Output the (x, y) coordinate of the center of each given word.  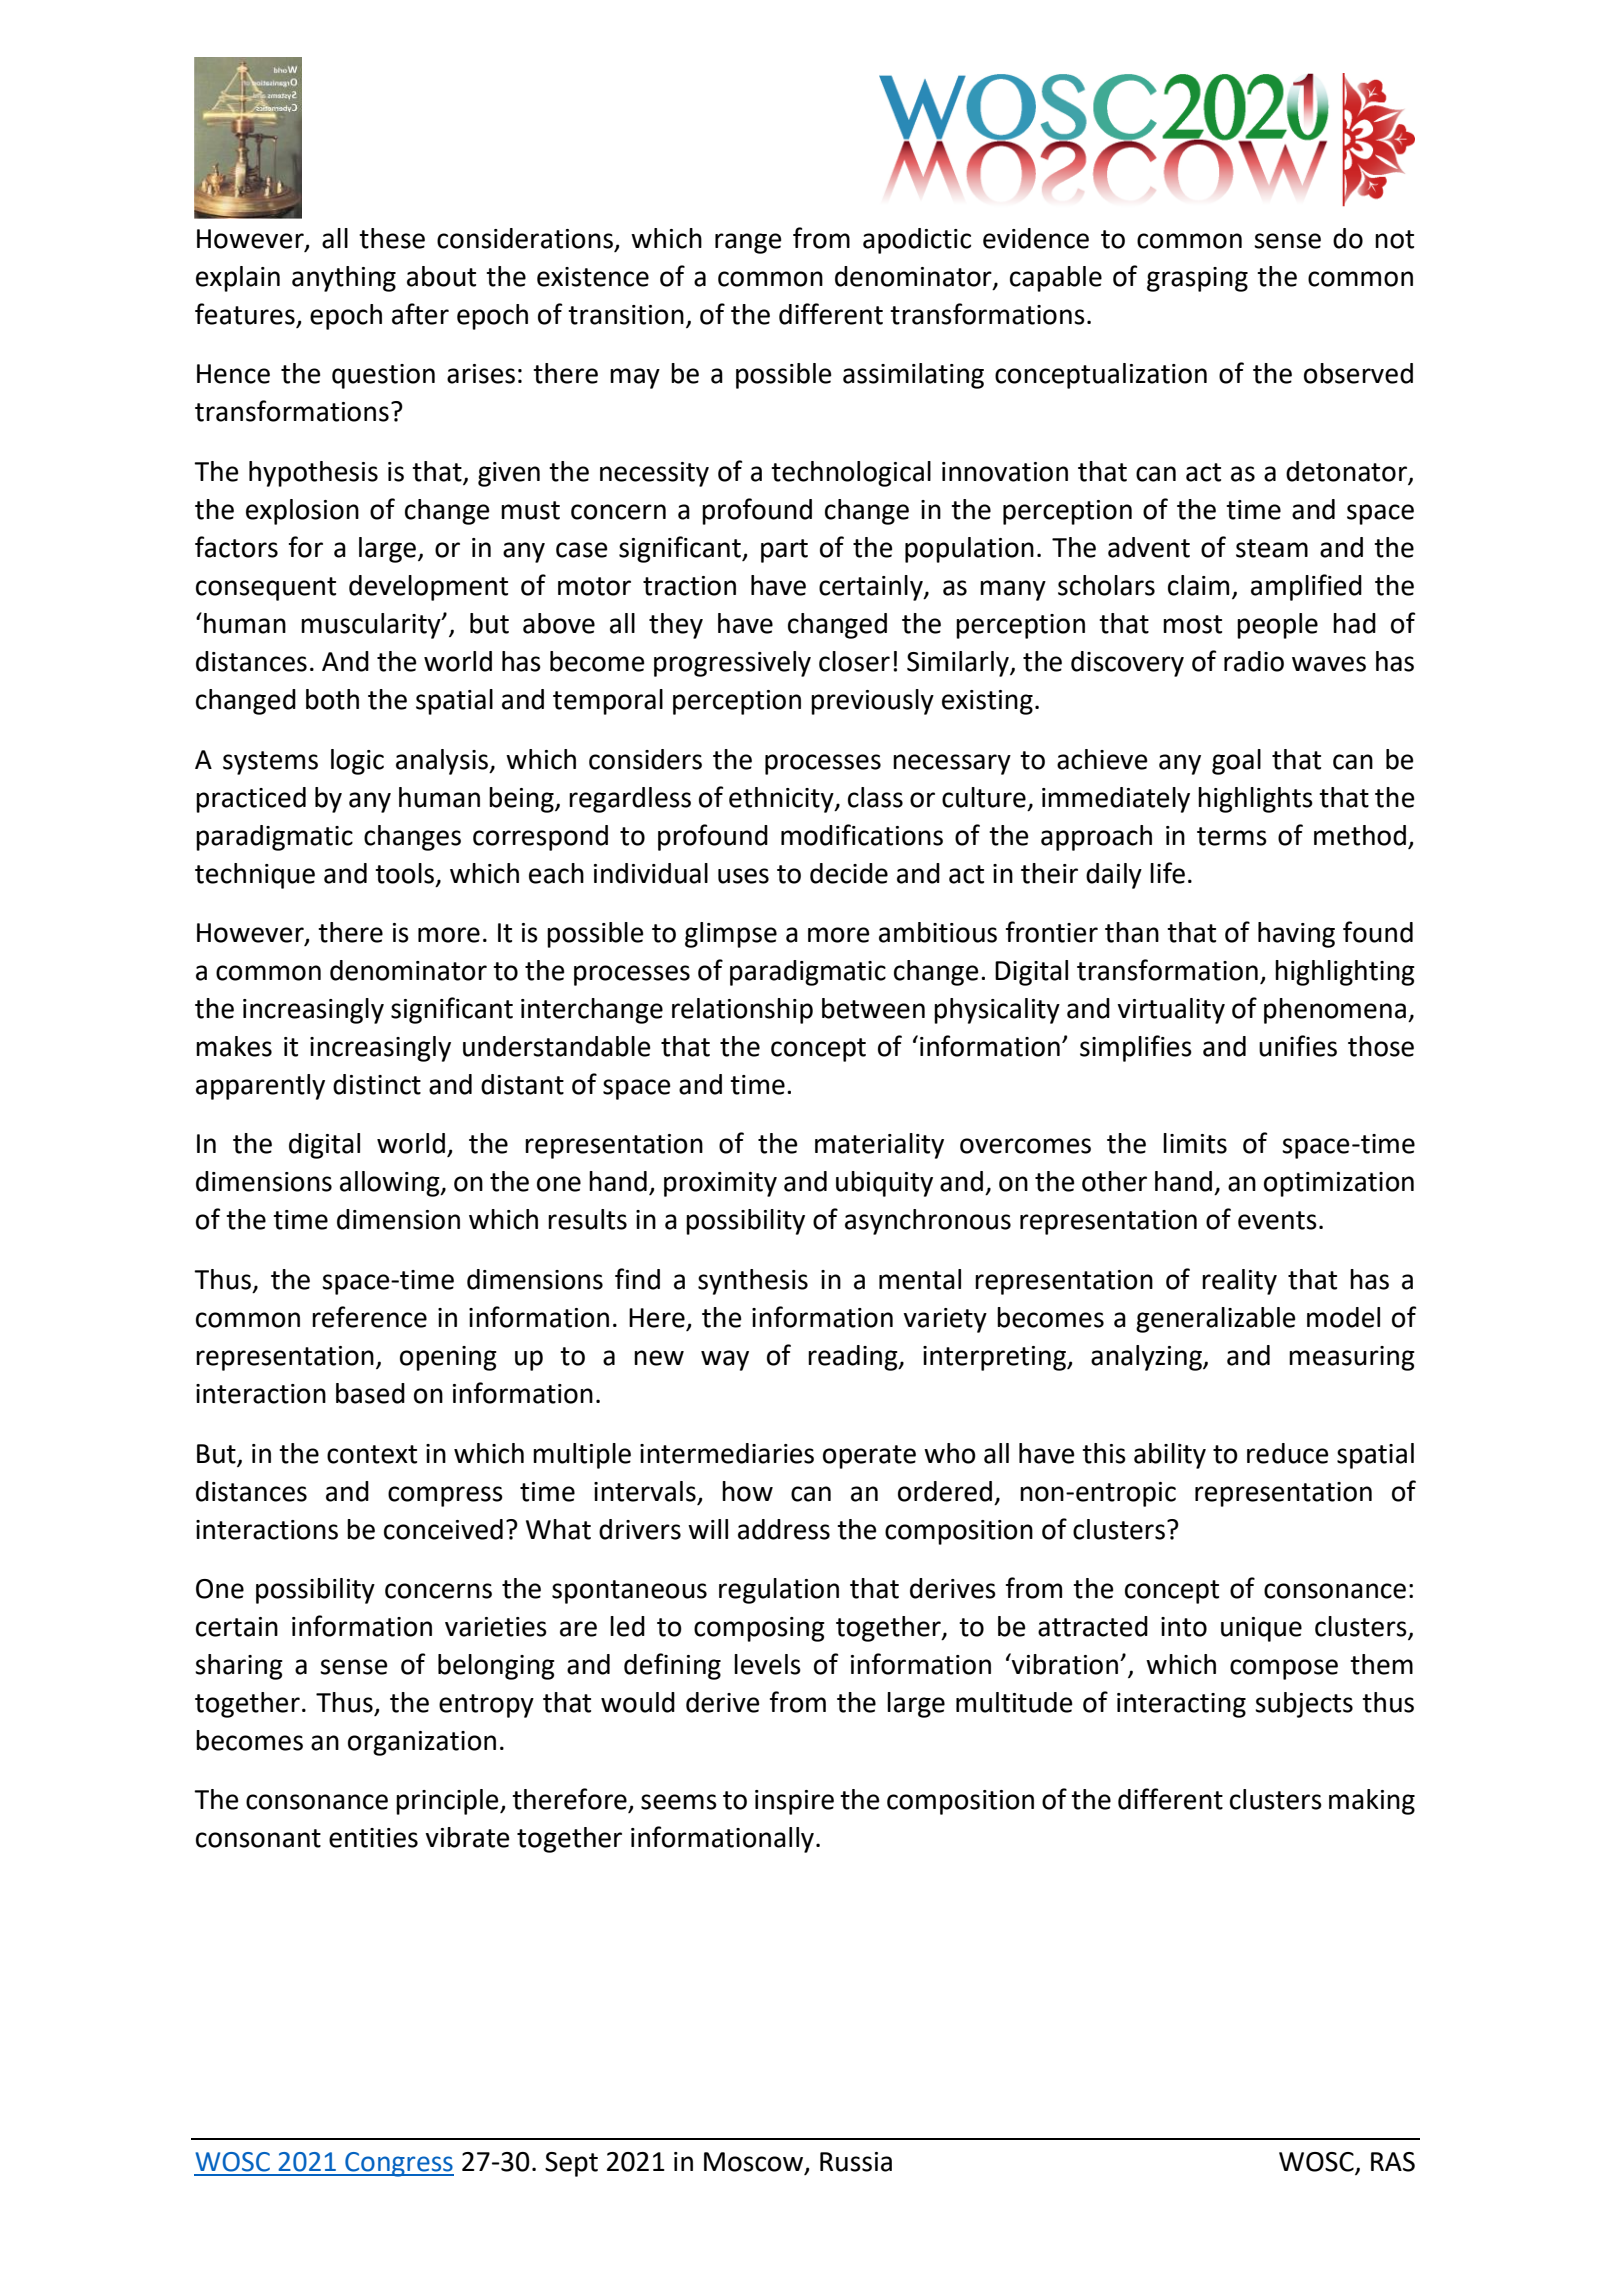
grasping (1197, 279)
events (1277, 1220)
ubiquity (884, 1184)
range (748, 243)
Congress (398, 2164)
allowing (391, 1184)
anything (344, 279)
